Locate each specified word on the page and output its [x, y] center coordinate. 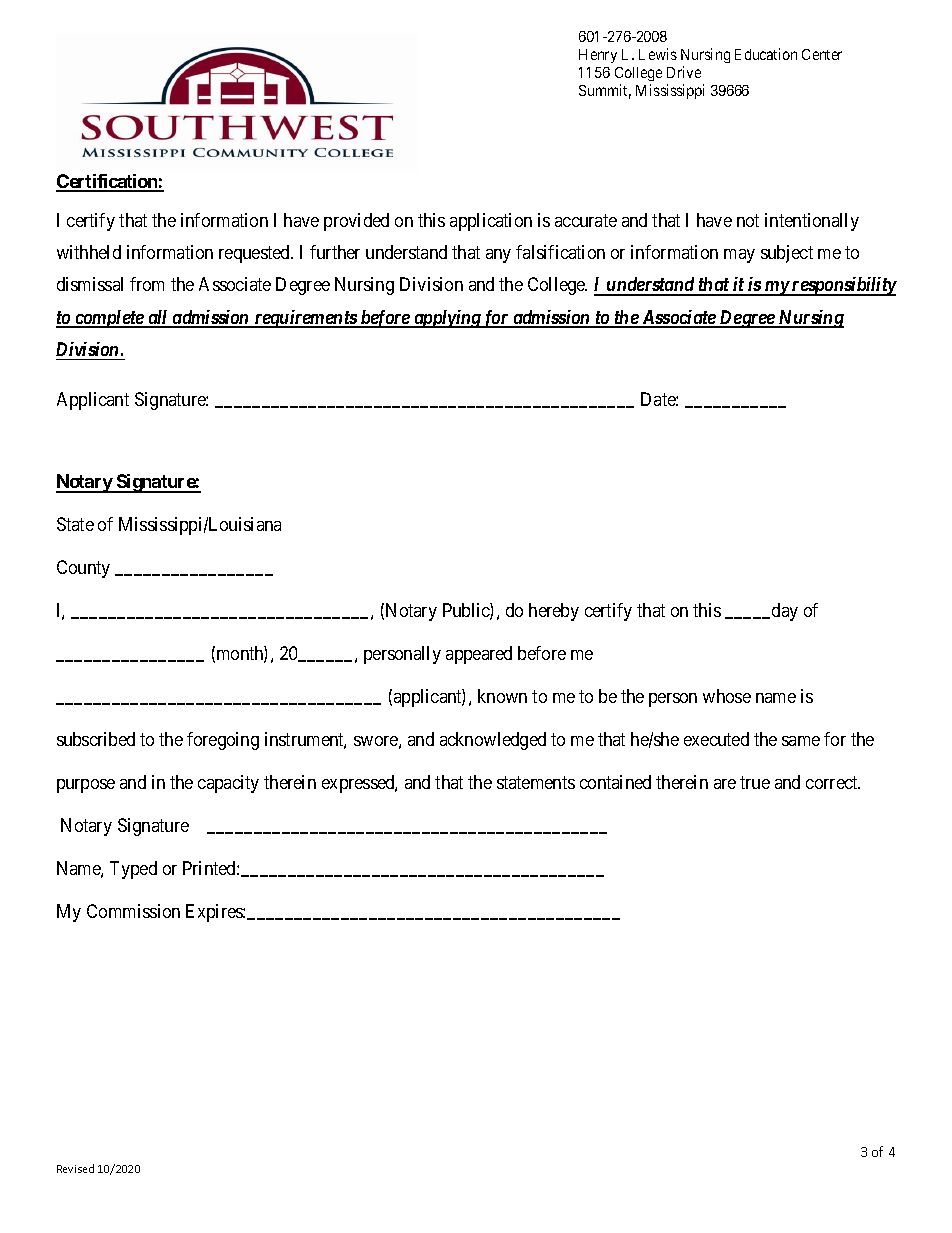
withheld [89, 252]
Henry [598, 56]
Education [766, 54]
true [755, 782]
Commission [133, 911]
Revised [75, 1168]
